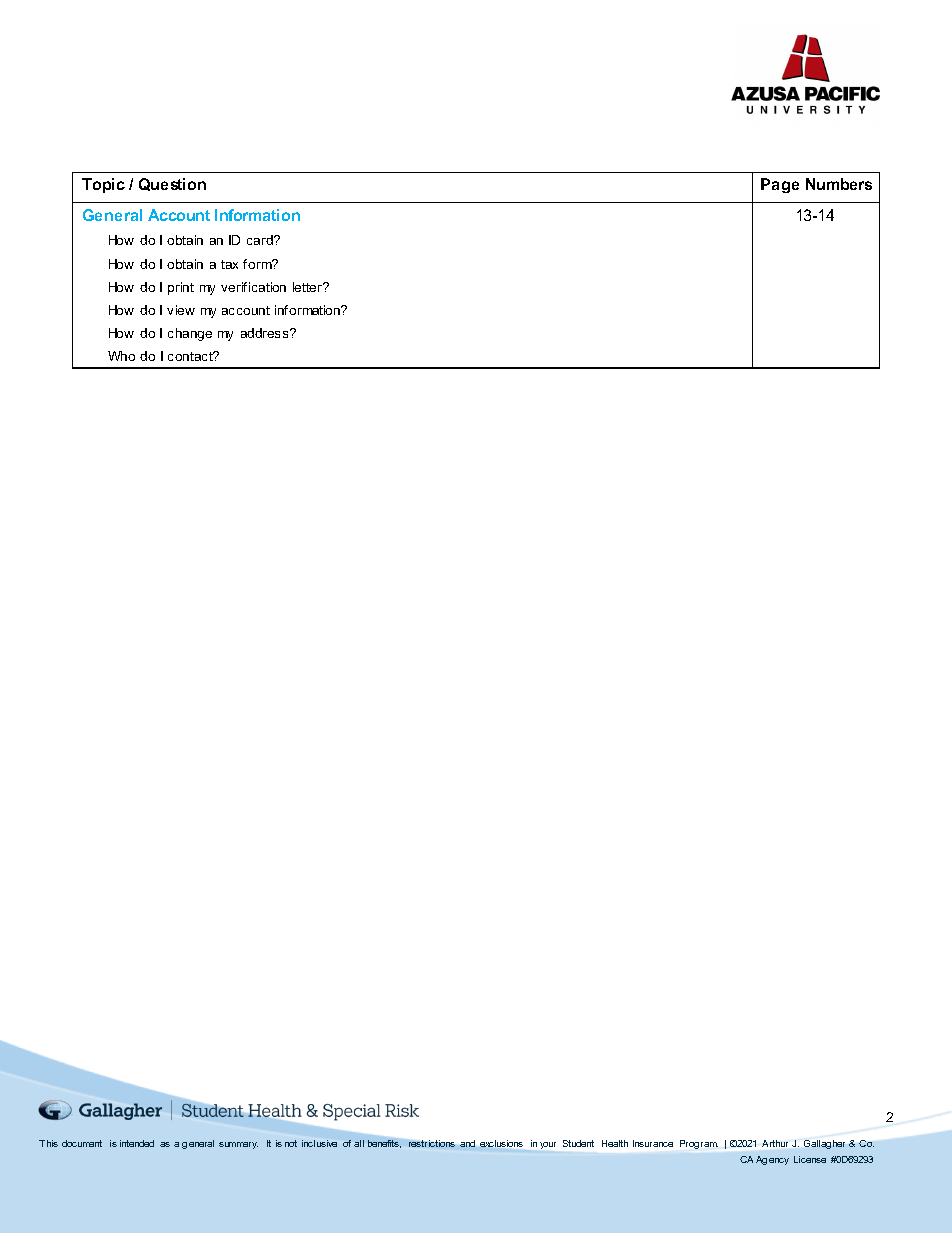 Image resolution: width=952 pixels, height=1233 pixels. Describe the element at coordinates (780, 185) in the screenshot. I see `Page` at that location.
